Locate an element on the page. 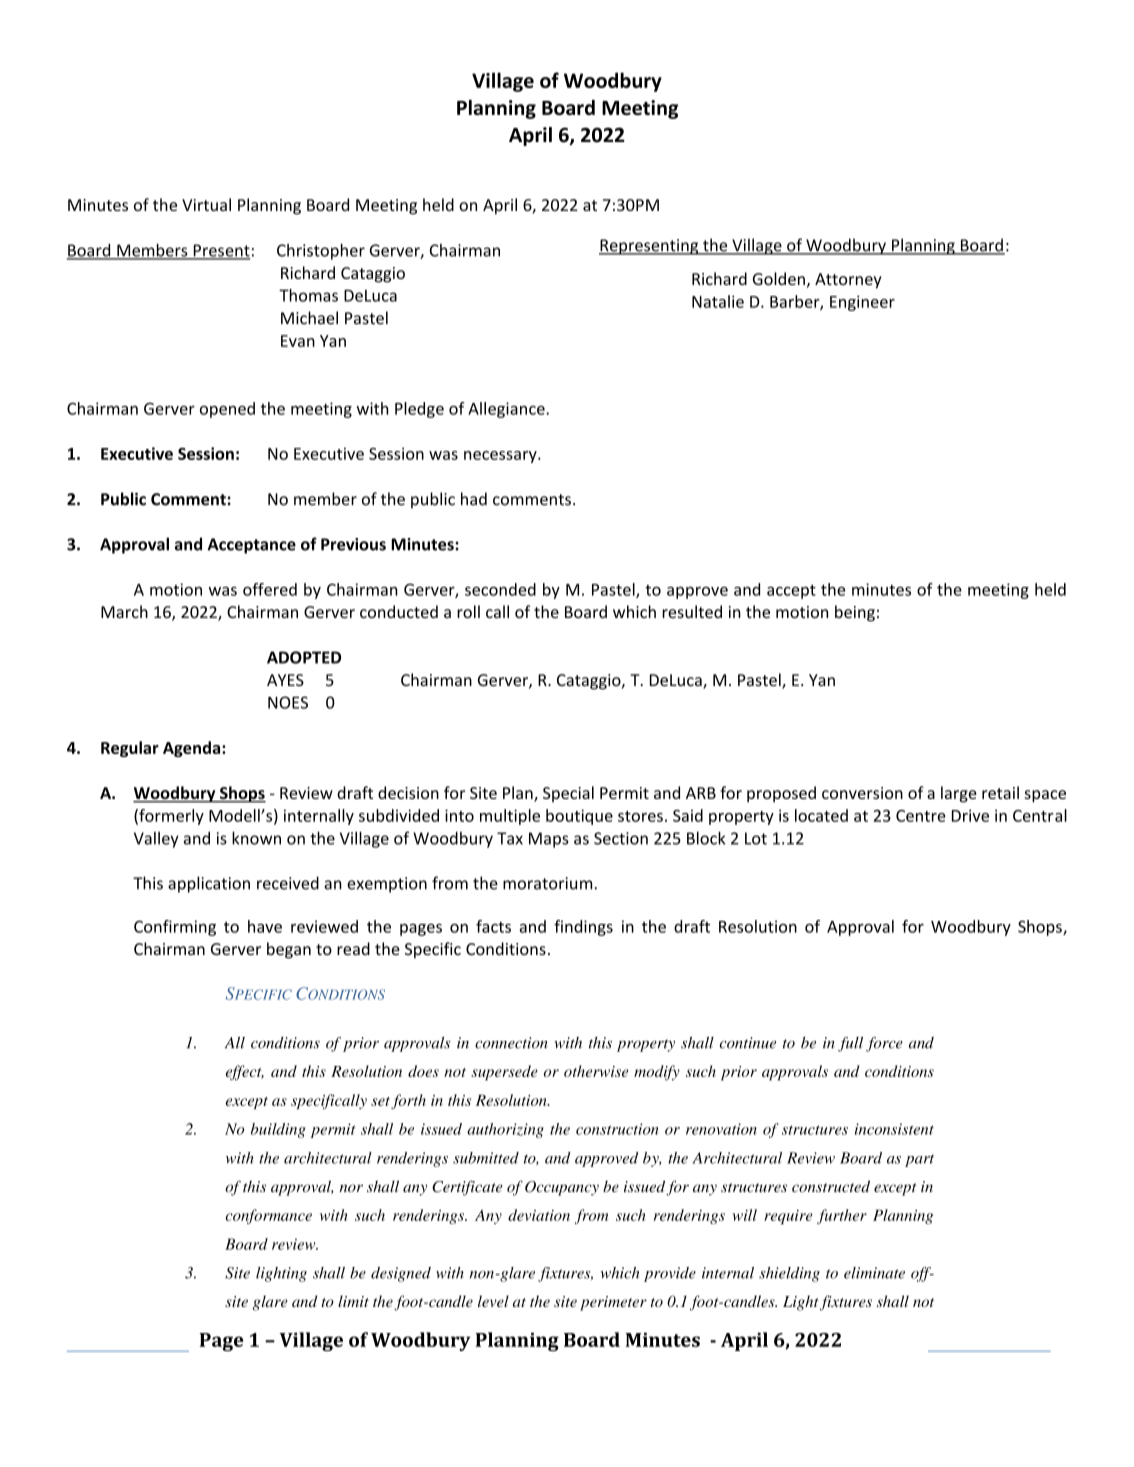 This document has width=1134, height=1467. Attorney is located at coordinates (848, 281).
